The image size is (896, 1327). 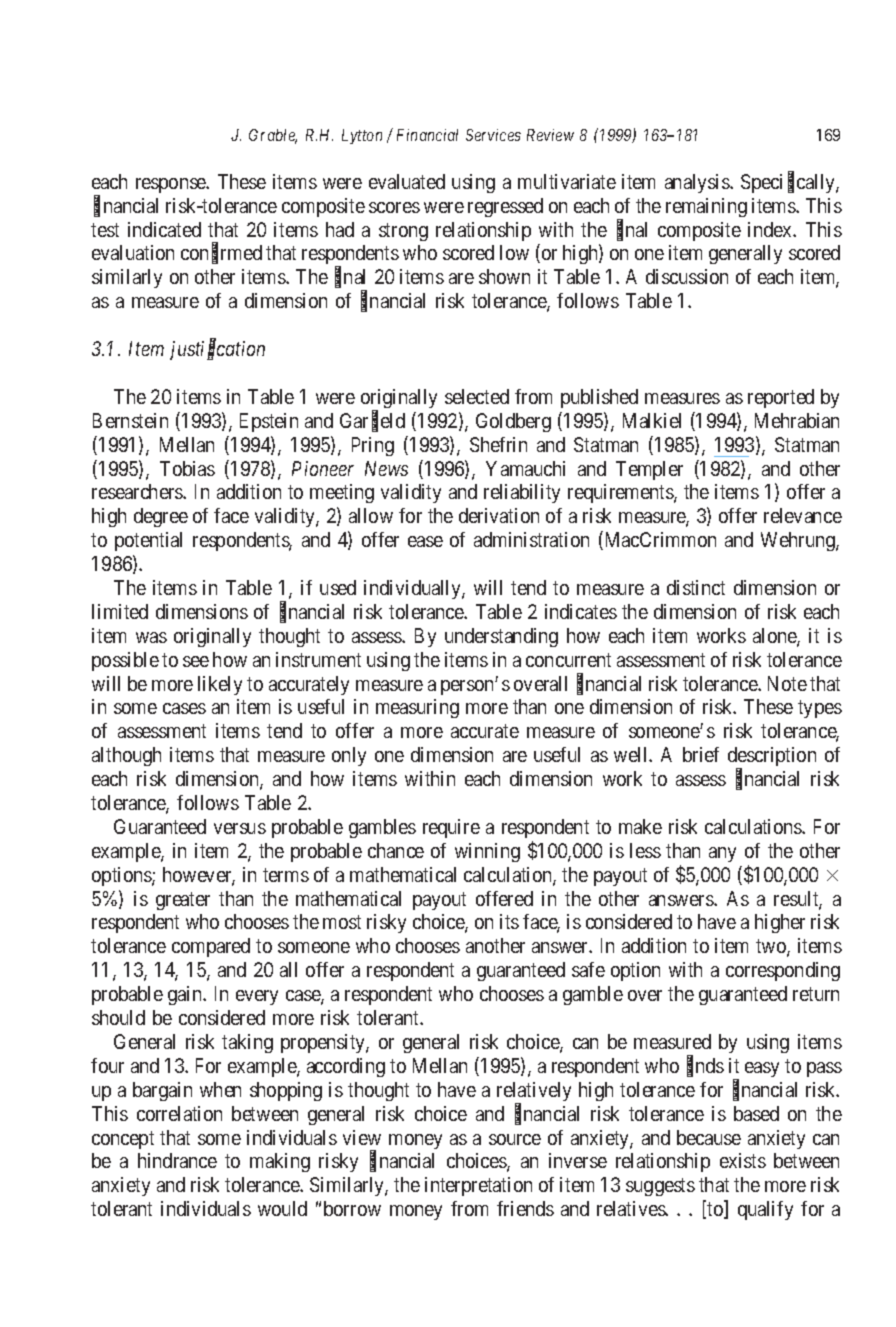 I want to click on Services, so click(x=493, y=135).
